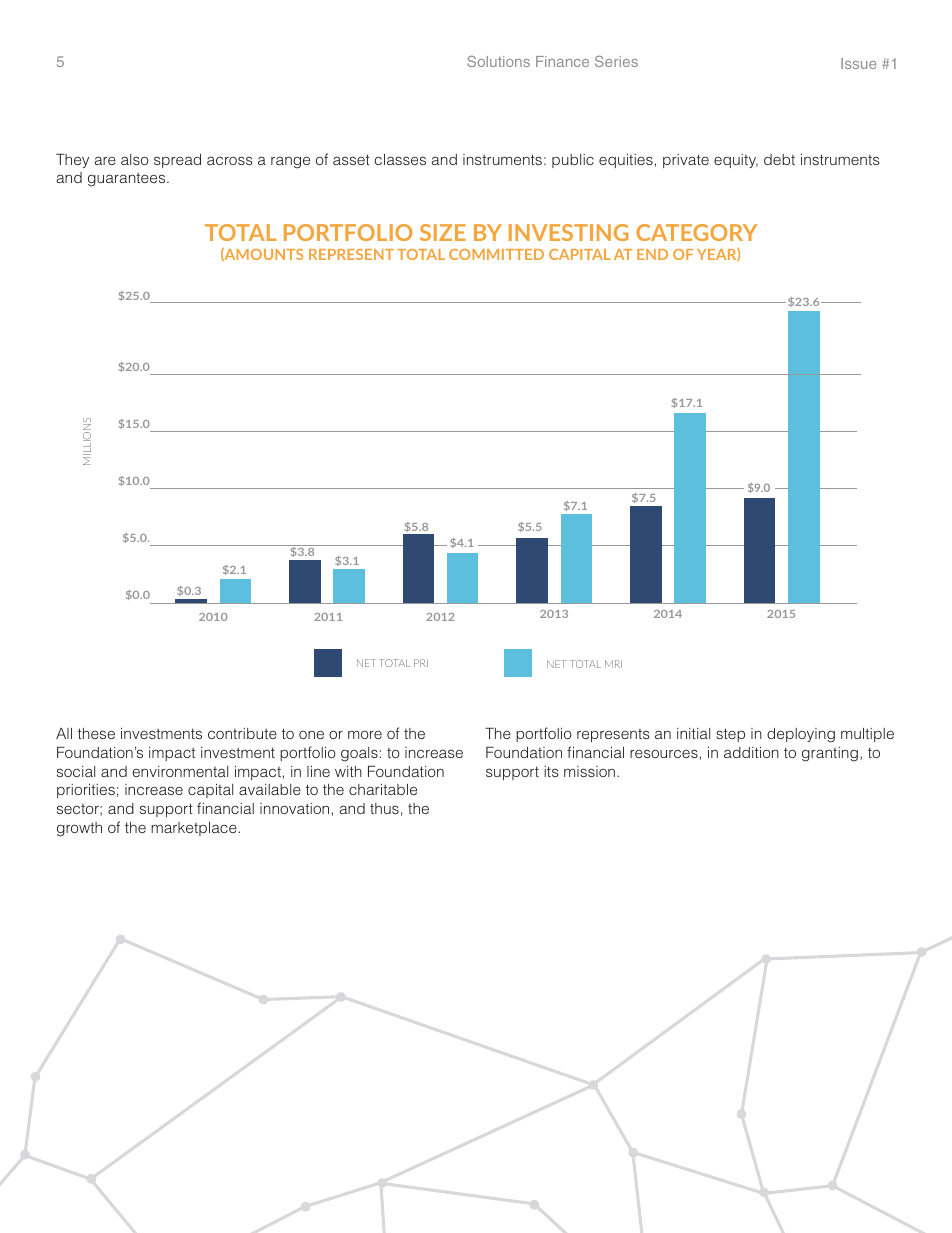 This screenshot has height=1233, width=952. I want to click on also, so click(135, 159).
